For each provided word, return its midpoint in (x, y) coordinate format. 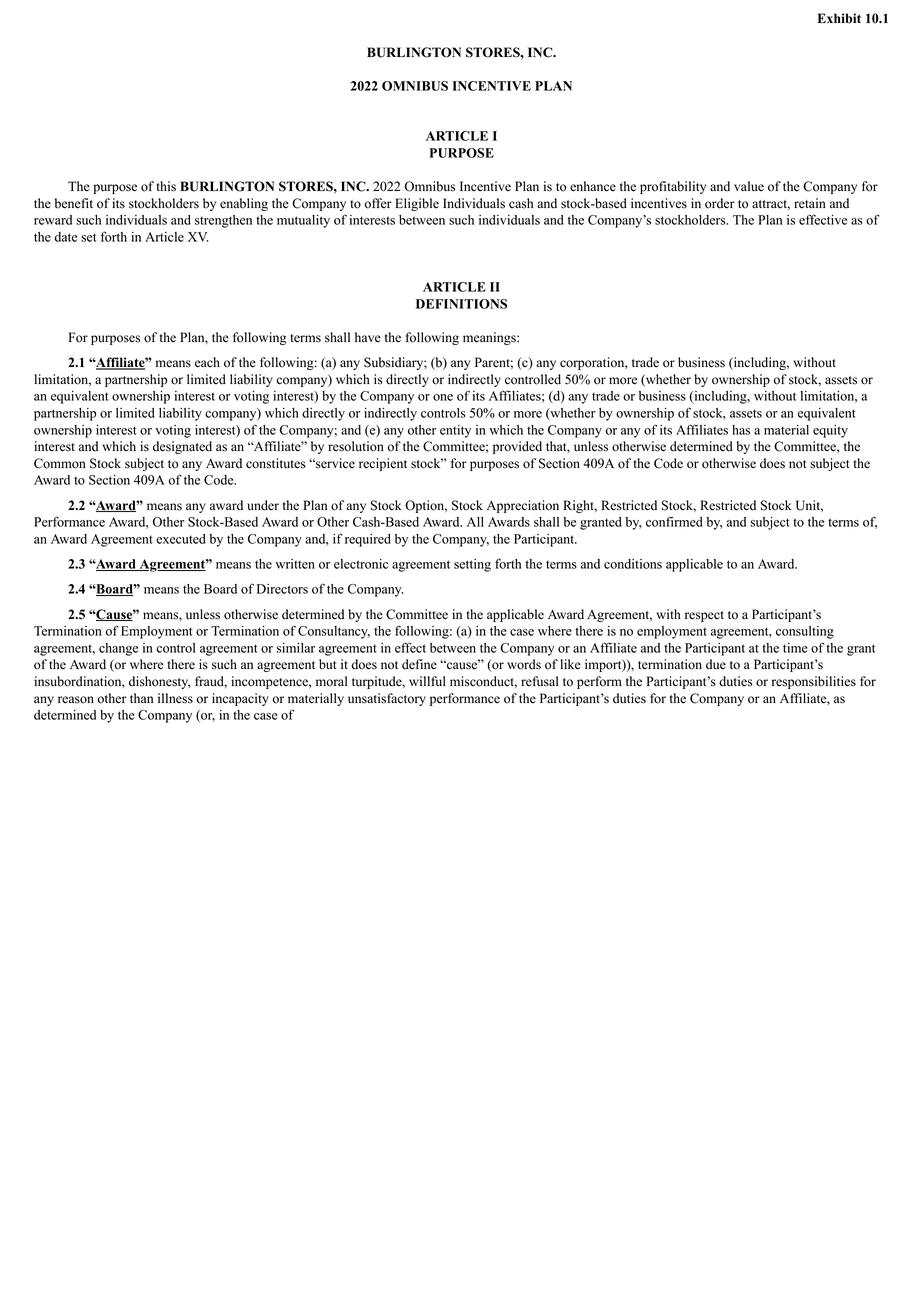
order (720, 203)
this (166, 186)
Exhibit (839, 18)
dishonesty (159, 682)
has (741, 430)
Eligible (417, 204)
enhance (593, 186)
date (66, 237)
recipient (383, 464)
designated (182, 447)
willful (427, 681)
